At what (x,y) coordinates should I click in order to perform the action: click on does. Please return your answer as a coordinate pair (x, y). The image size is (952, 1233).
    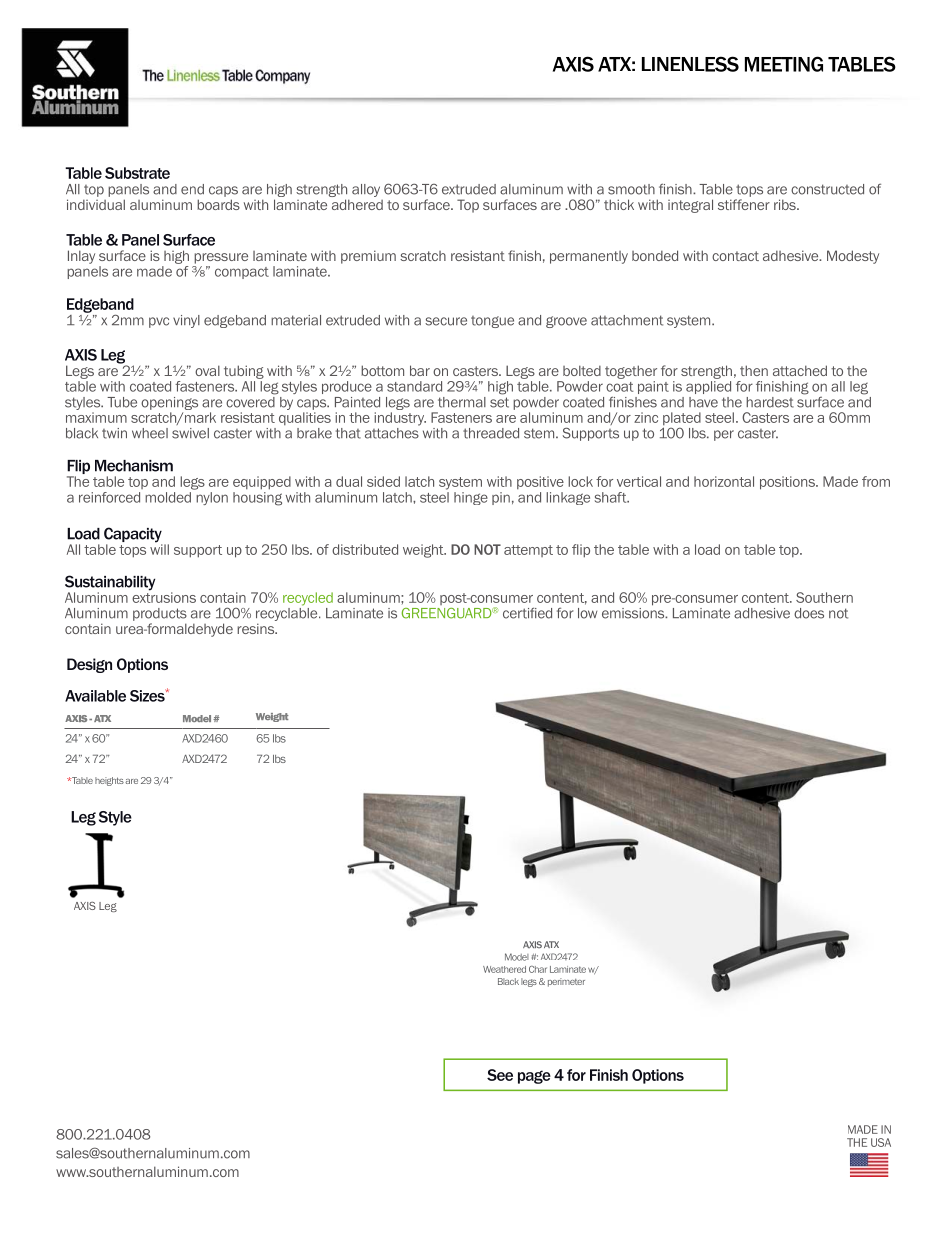
    Looking at the image, I should click on (809, 613).
